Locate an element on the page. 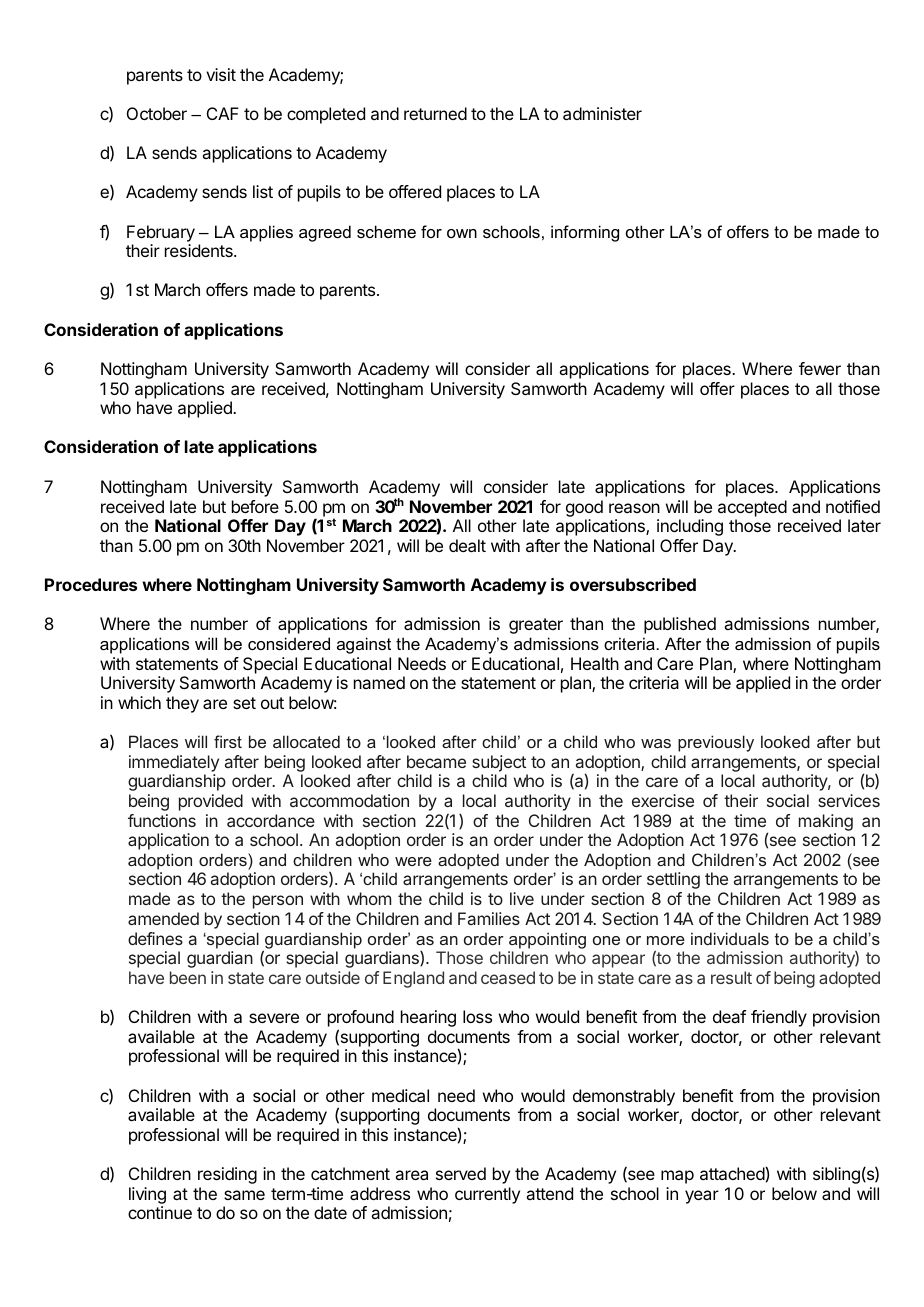 The width and height of the page is (924, 1307). own is located at coordinates (462, 233).
